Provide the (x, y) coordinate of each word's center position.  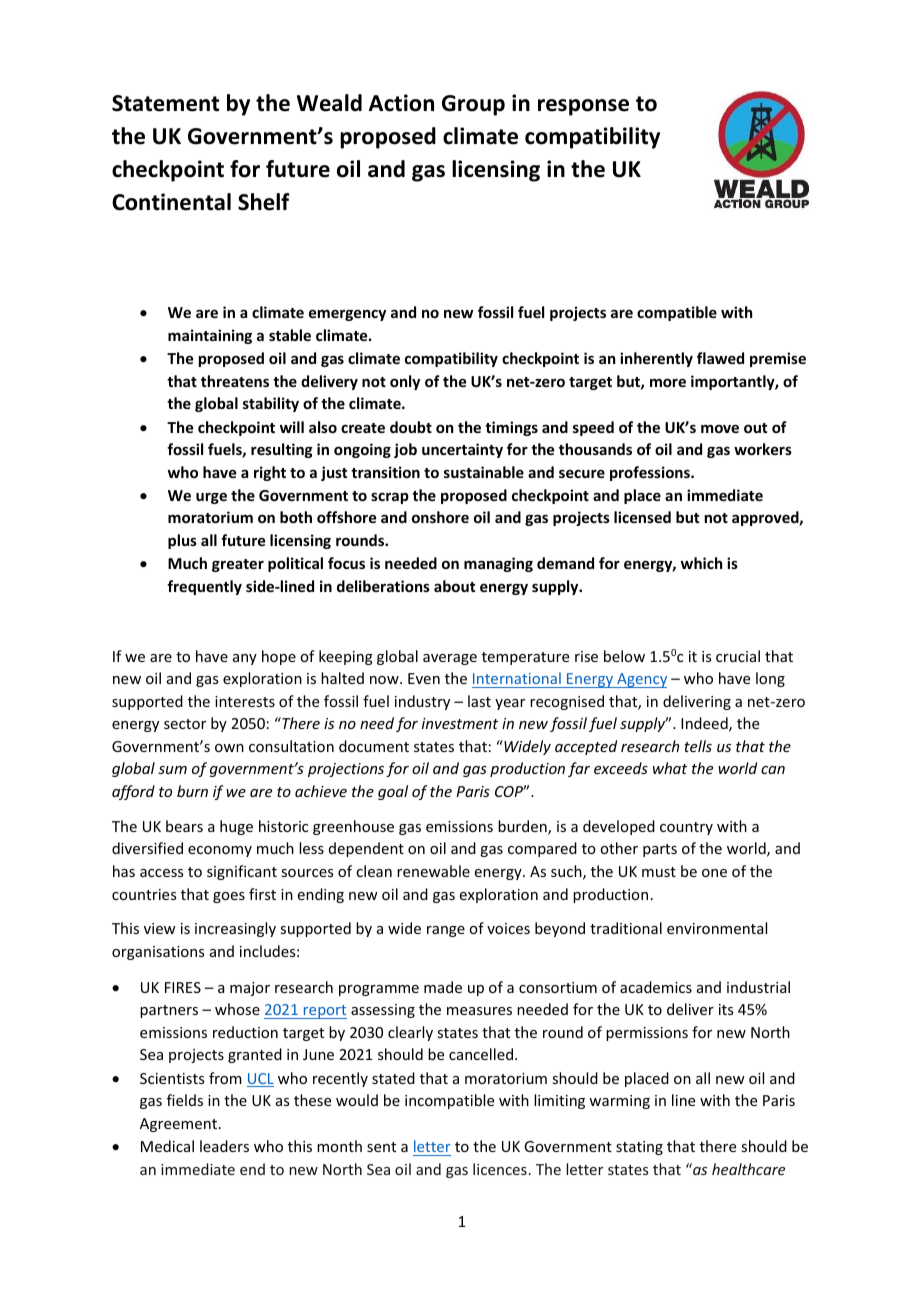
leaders (224, 1146)
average (450, 659)
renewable (433, 871)
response (583, 107)
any (245, 659)
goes (229, 897)
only (405, 382)
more (668, 382)
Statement (165, 103)
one (714, 873)
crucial (738, 656)
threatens (235, 381)
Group (473, 105)
